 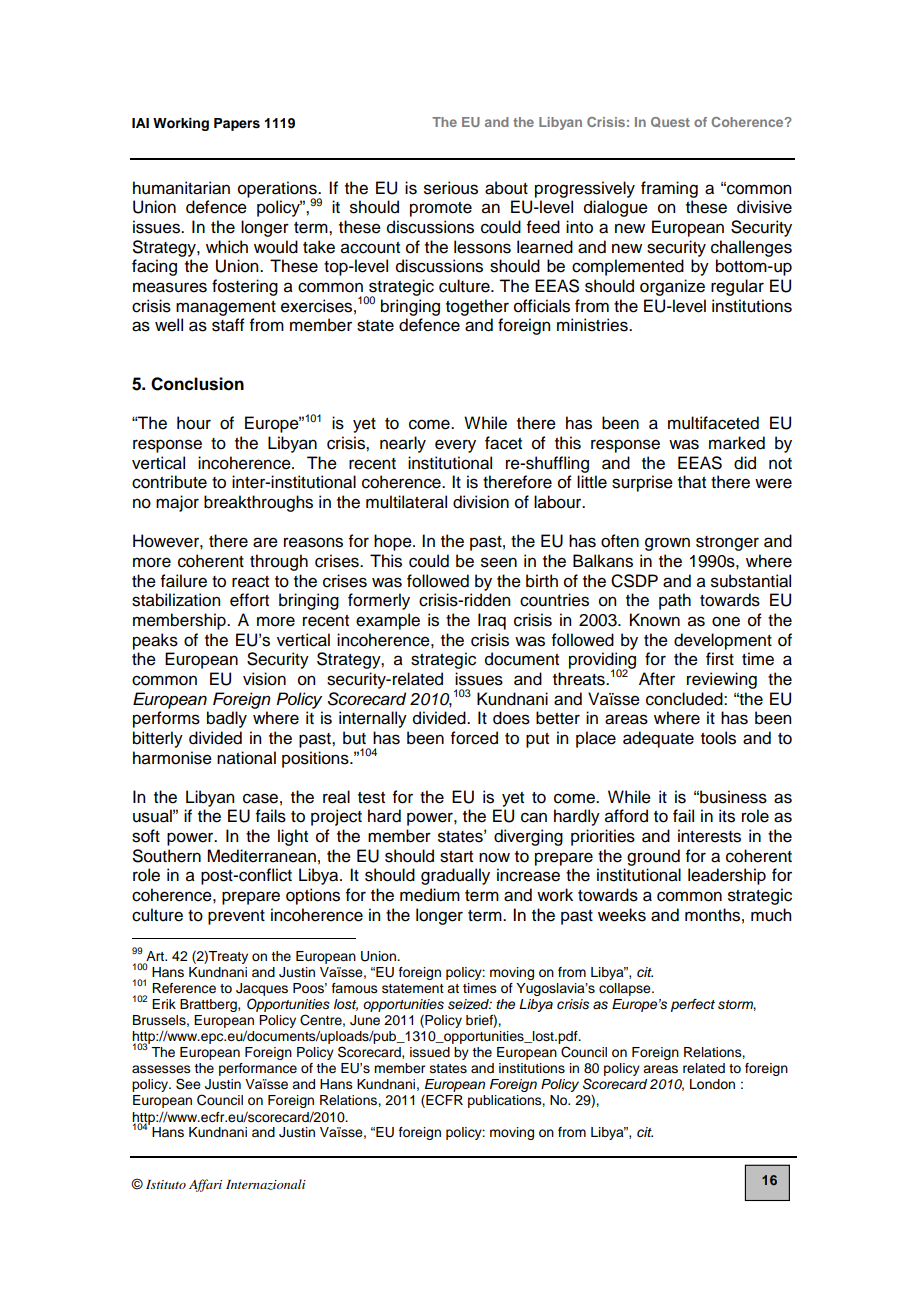 I want to click on serious, so click(x=451, y=188).
